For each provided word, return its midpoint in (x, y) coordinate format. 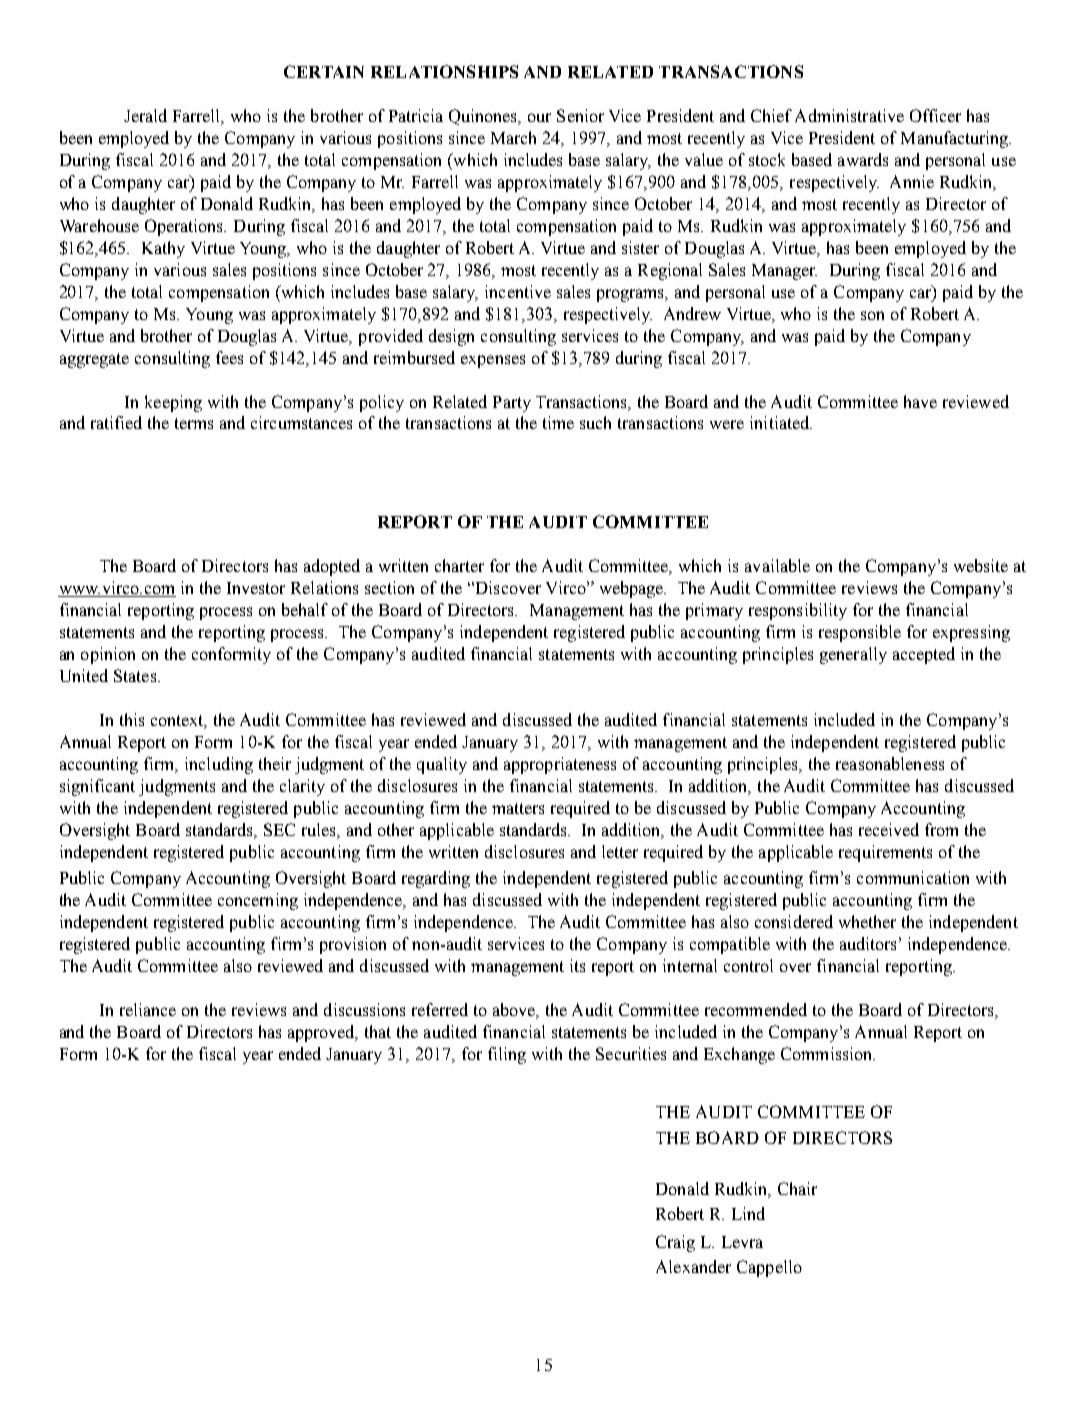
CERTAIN (324, 71)
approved (323, 1033)
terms (194, 423)
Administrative (849, 115)
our (539, 117)
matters (518, 808)
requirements (885, 853)
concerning (258, 901)
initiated (781, 422)
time (558, 422)
